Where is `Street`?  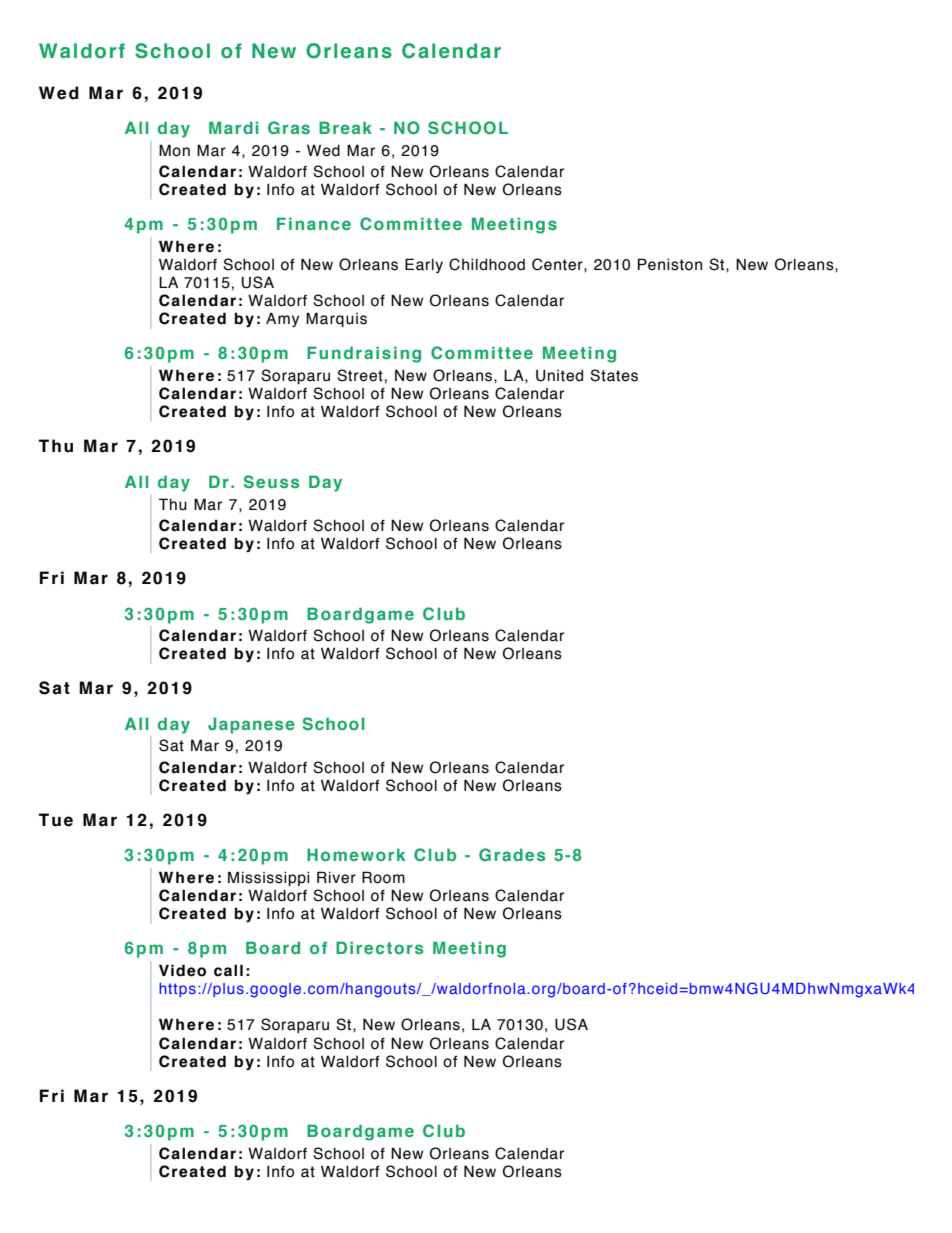
Street is located at coordinates (360, 375).
